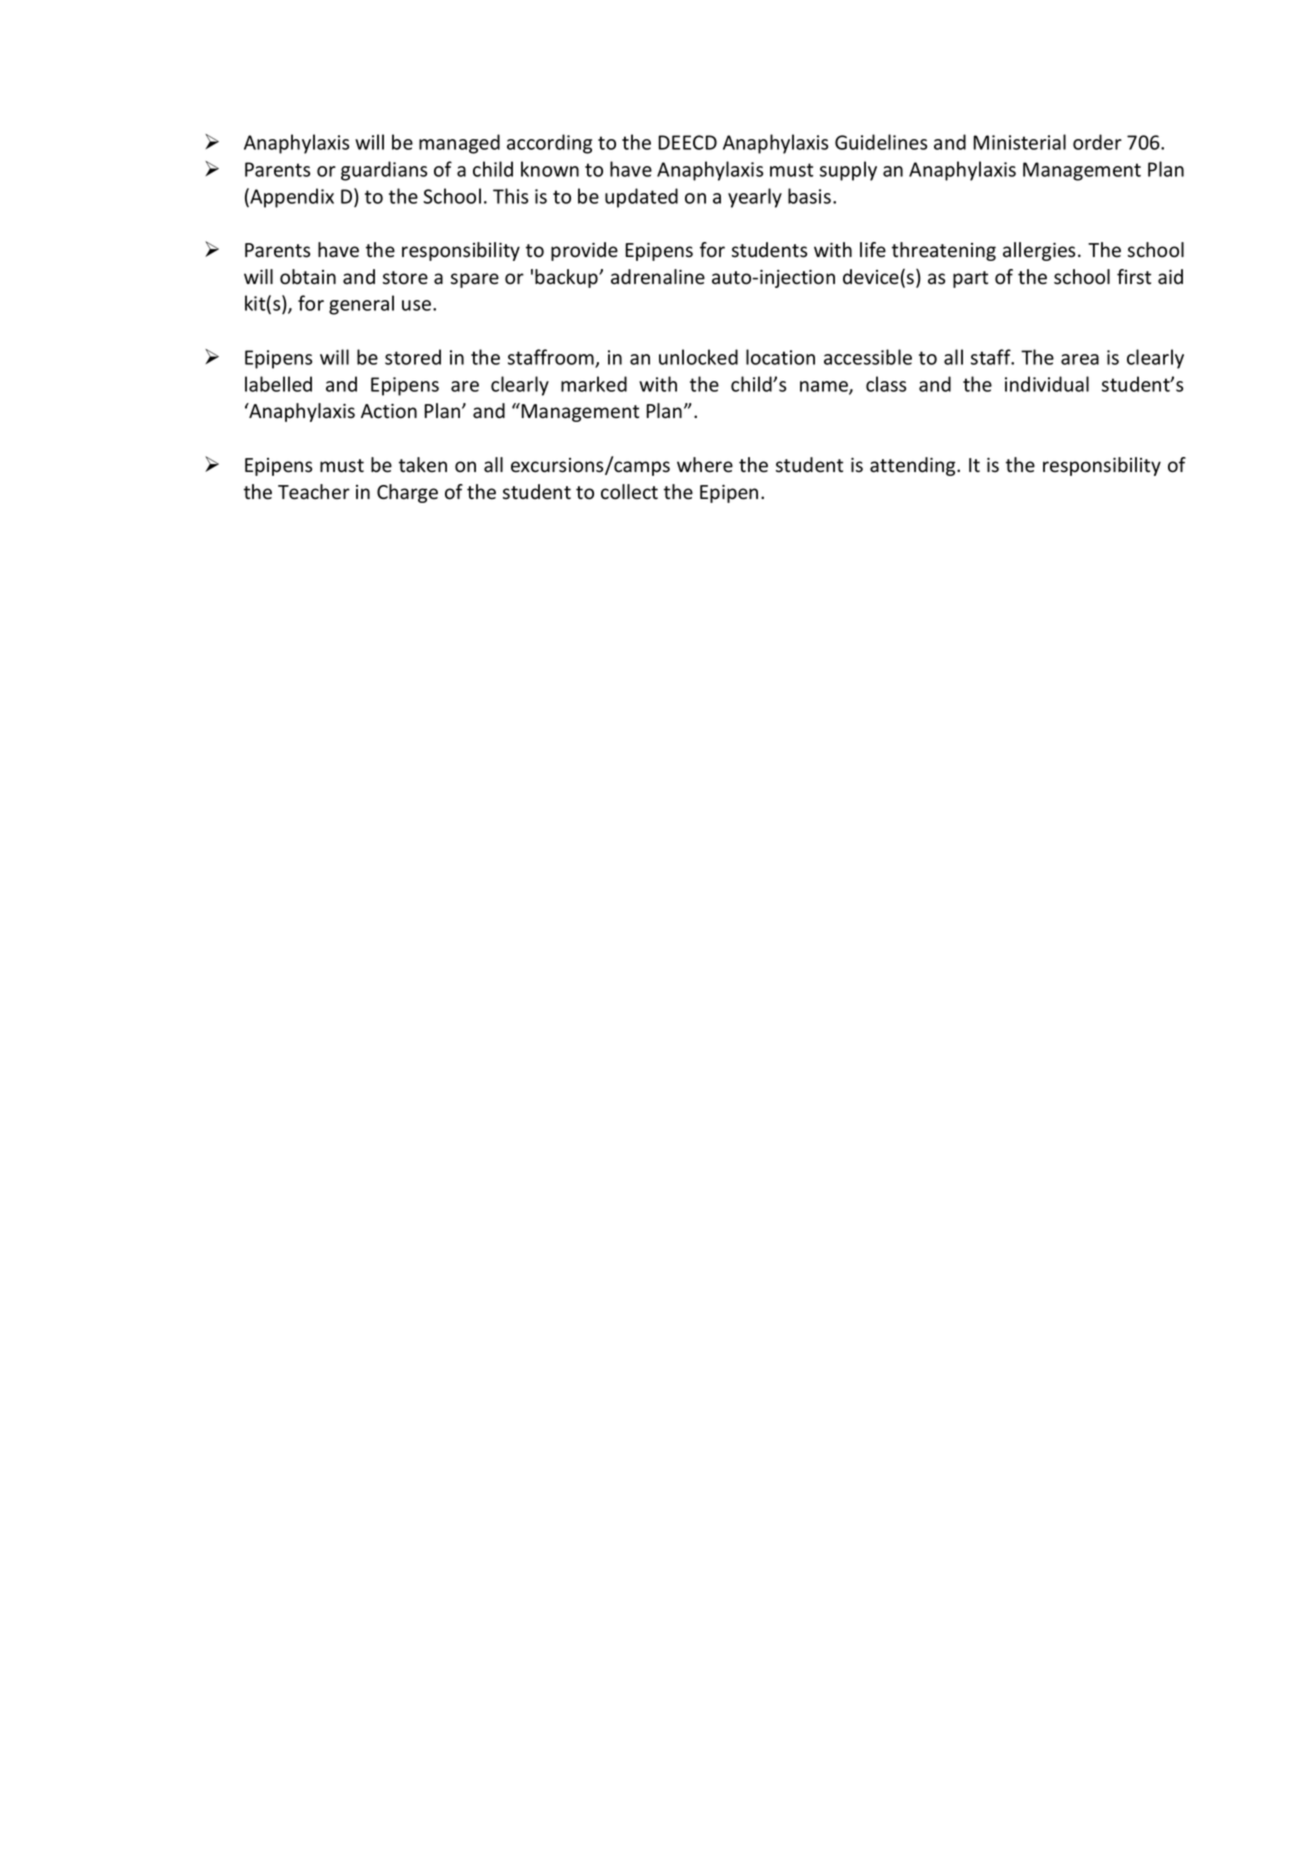  What do you see at coordinates (1039, 251) in the screenshot?
I see `allergies` at bounding box center [1039, 251].
